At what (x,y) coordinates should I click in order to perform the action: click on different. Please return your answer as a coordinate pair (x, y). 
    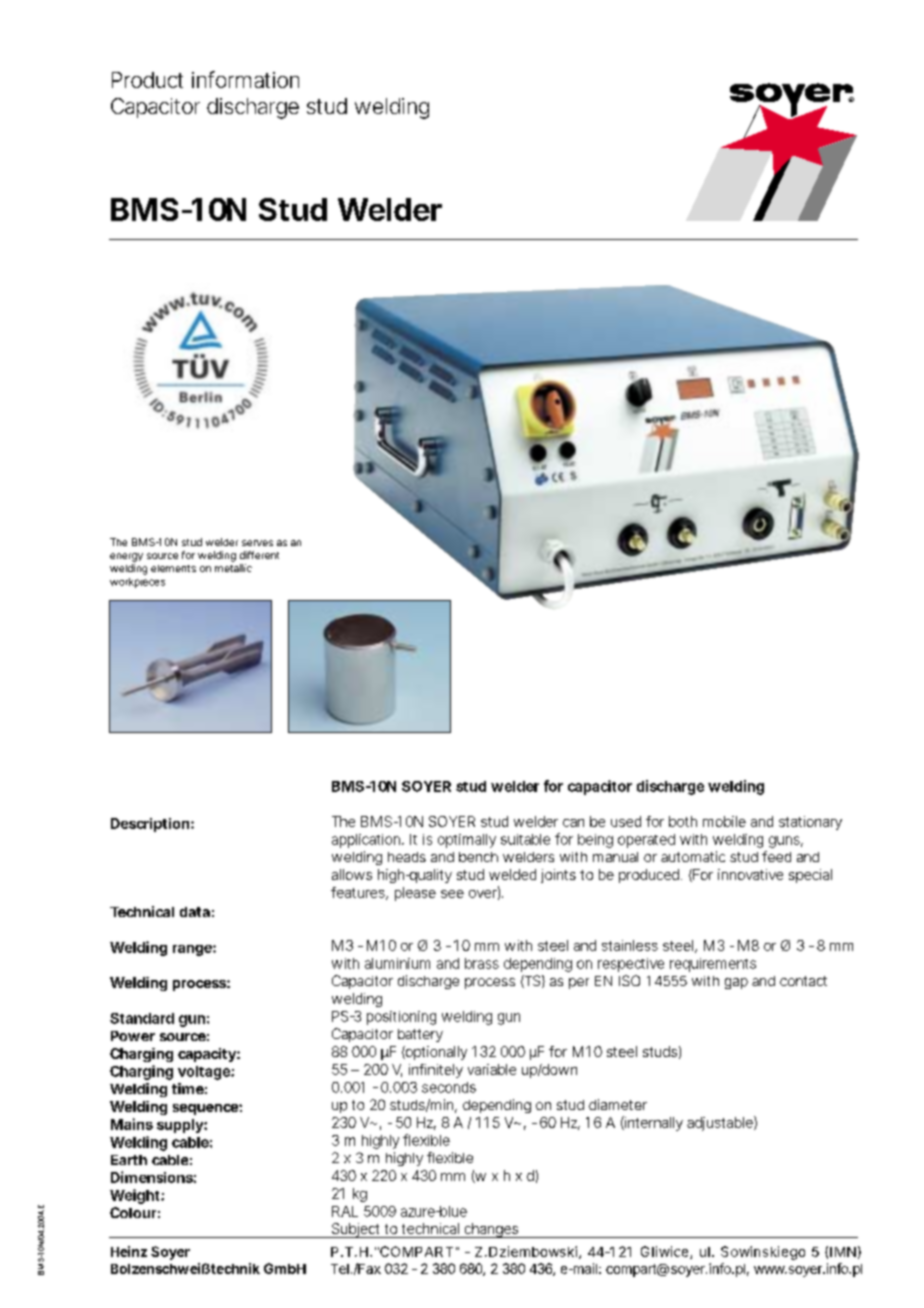
    Looking at the image, I should click on (259, 555).
